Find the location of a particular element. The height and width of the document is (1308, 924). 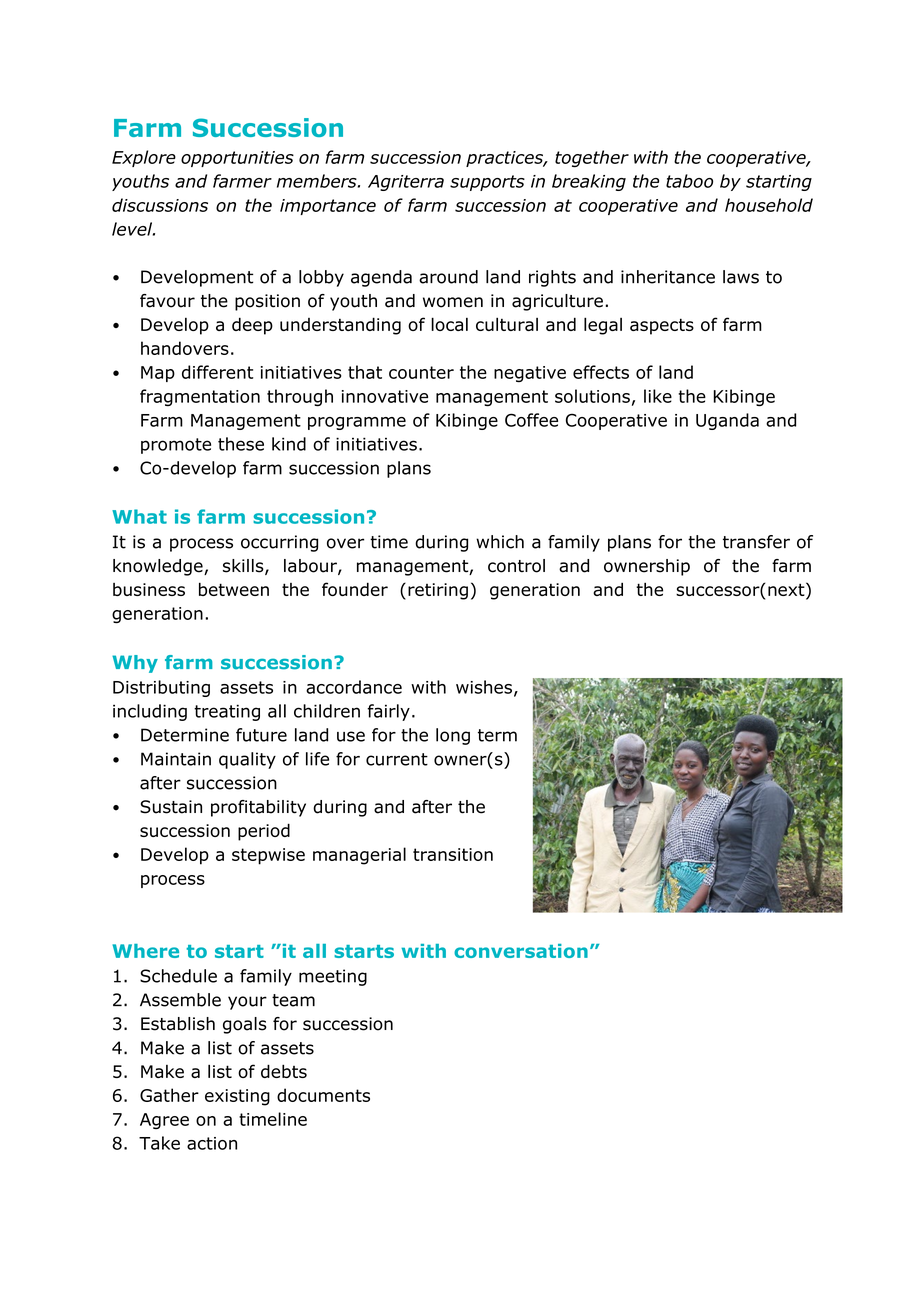

Distributing is located at coordinates (161, 688).
